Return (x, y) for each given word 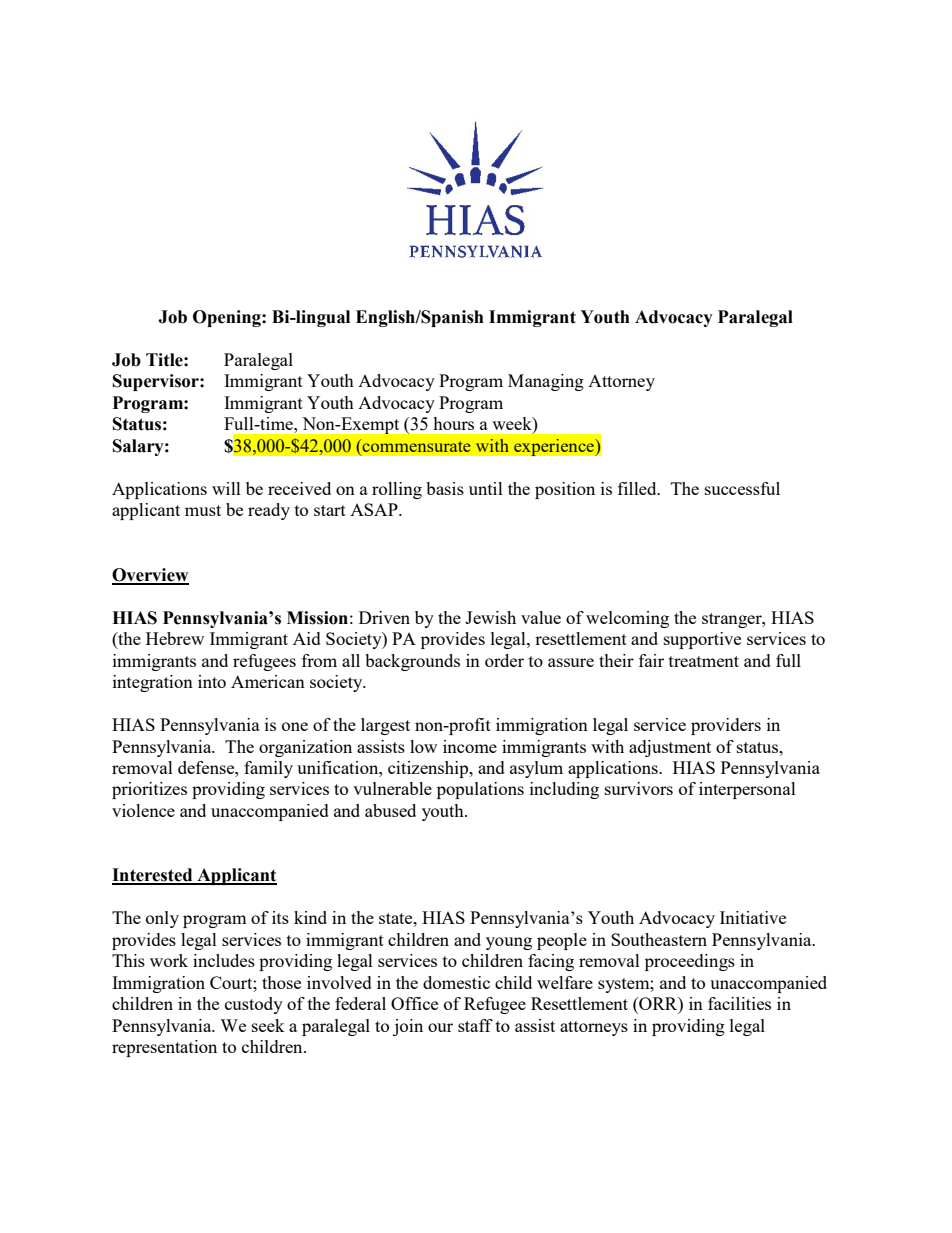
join (408, 1027)
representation (164, 1048)
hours (453, 423)
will (226, 488)
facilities (739, 1003)
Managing (546, 382)
